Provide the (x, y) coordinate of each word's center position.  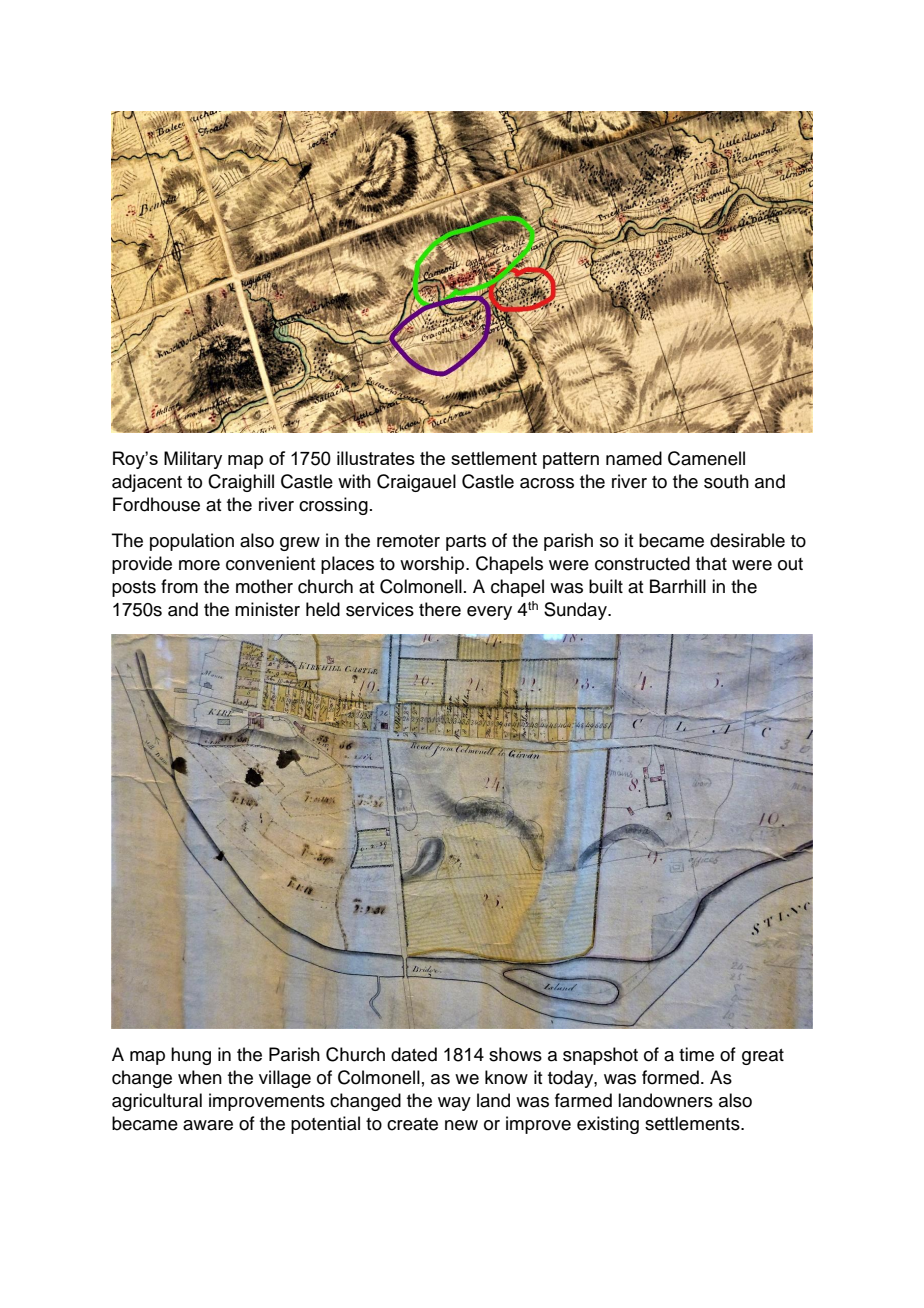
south (726, 481)
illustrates (376, 458)
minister (267, 609)
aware (208, 1125)
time (696, 1054)
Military (193, 460)
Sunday (576, 611)
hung (191, 1056)
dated (414, 1054)
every (489, 613)
